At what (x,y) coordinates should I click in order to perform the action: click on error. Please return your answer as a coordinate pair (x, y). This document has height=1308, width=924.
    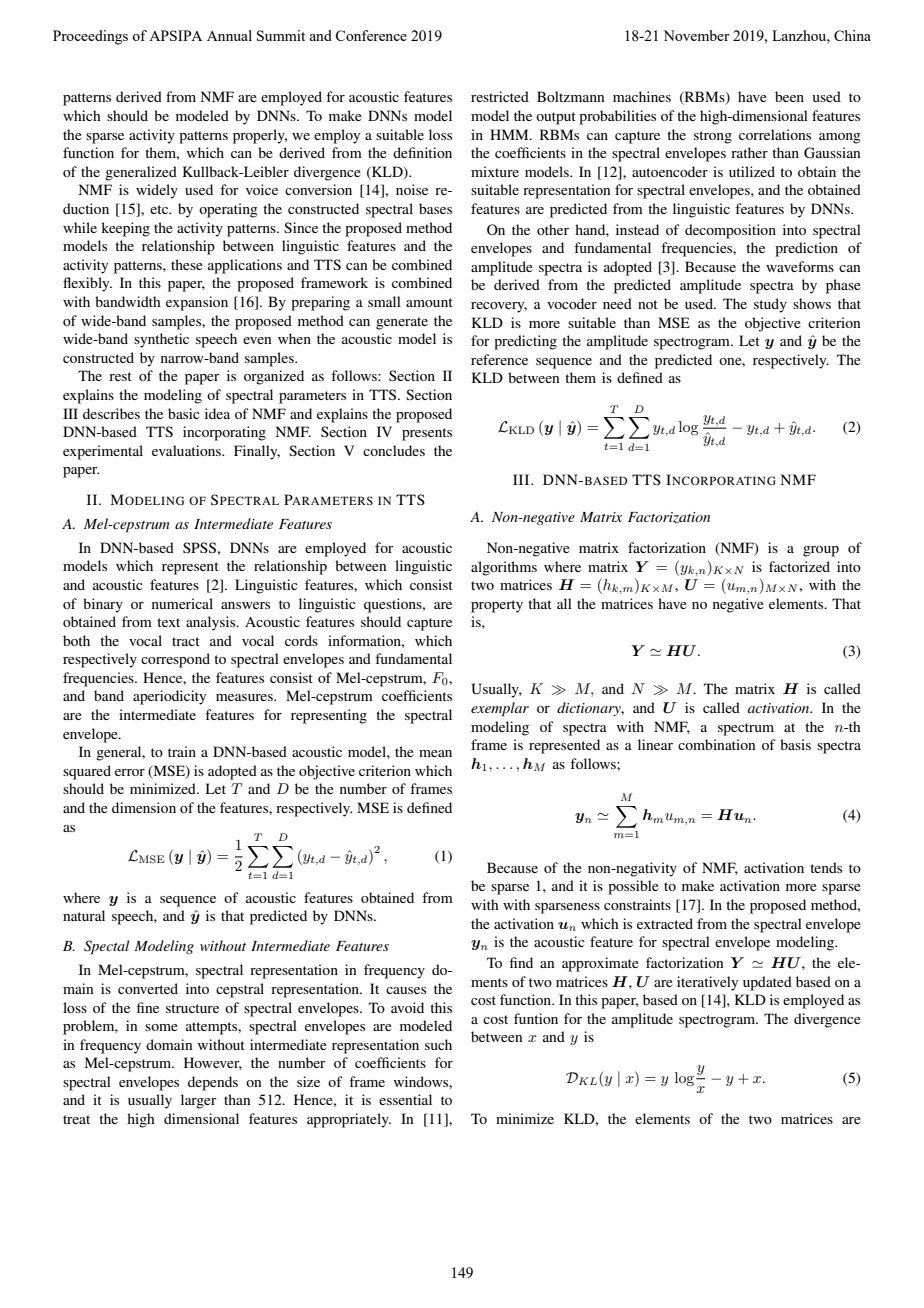
    Looking at the image, I should click on (130, 772).
